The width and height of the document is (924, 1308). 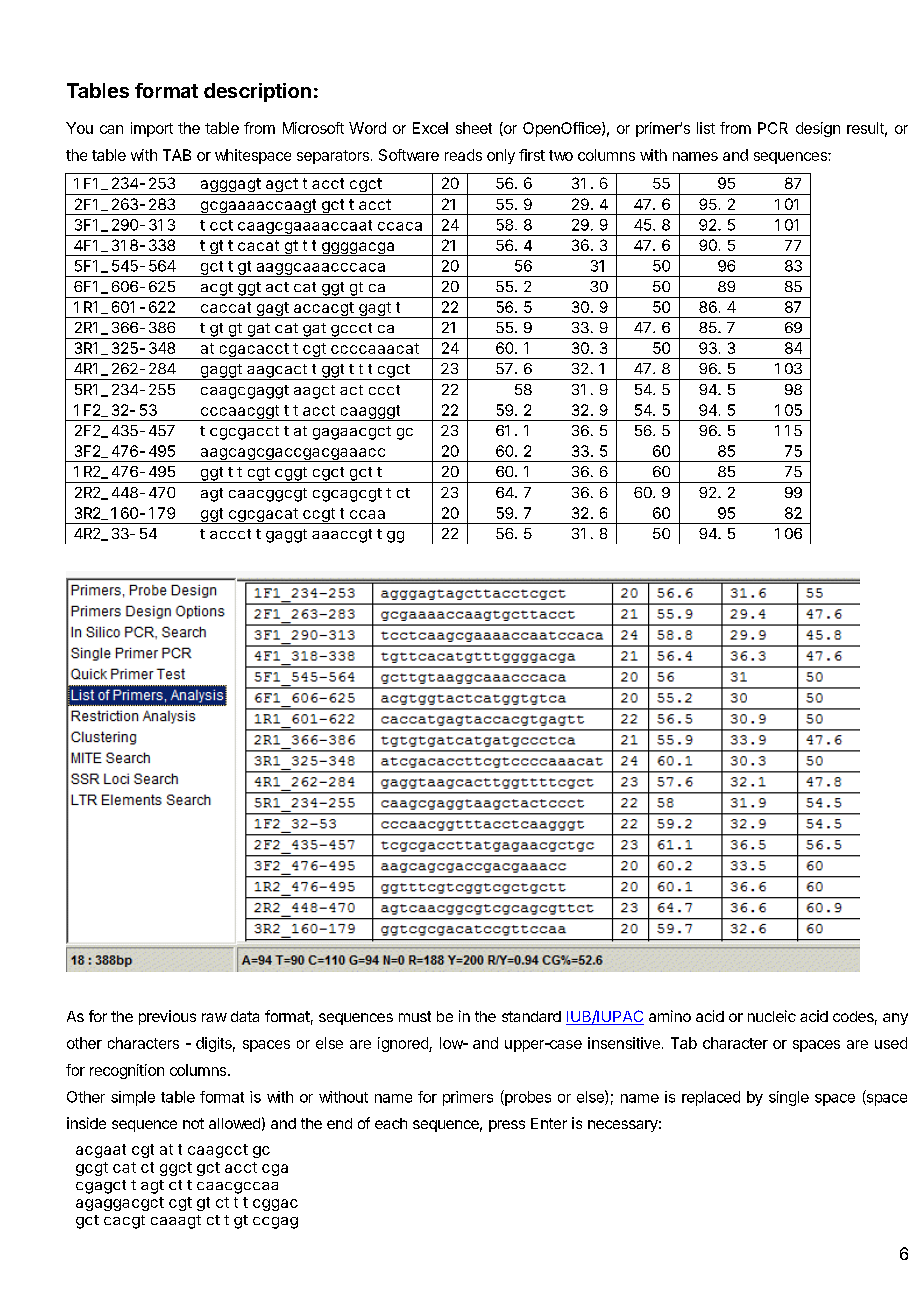 What do you see at coordinates (474, 128) in the document?
I see `sheet` at bounding box center [474, 128].
